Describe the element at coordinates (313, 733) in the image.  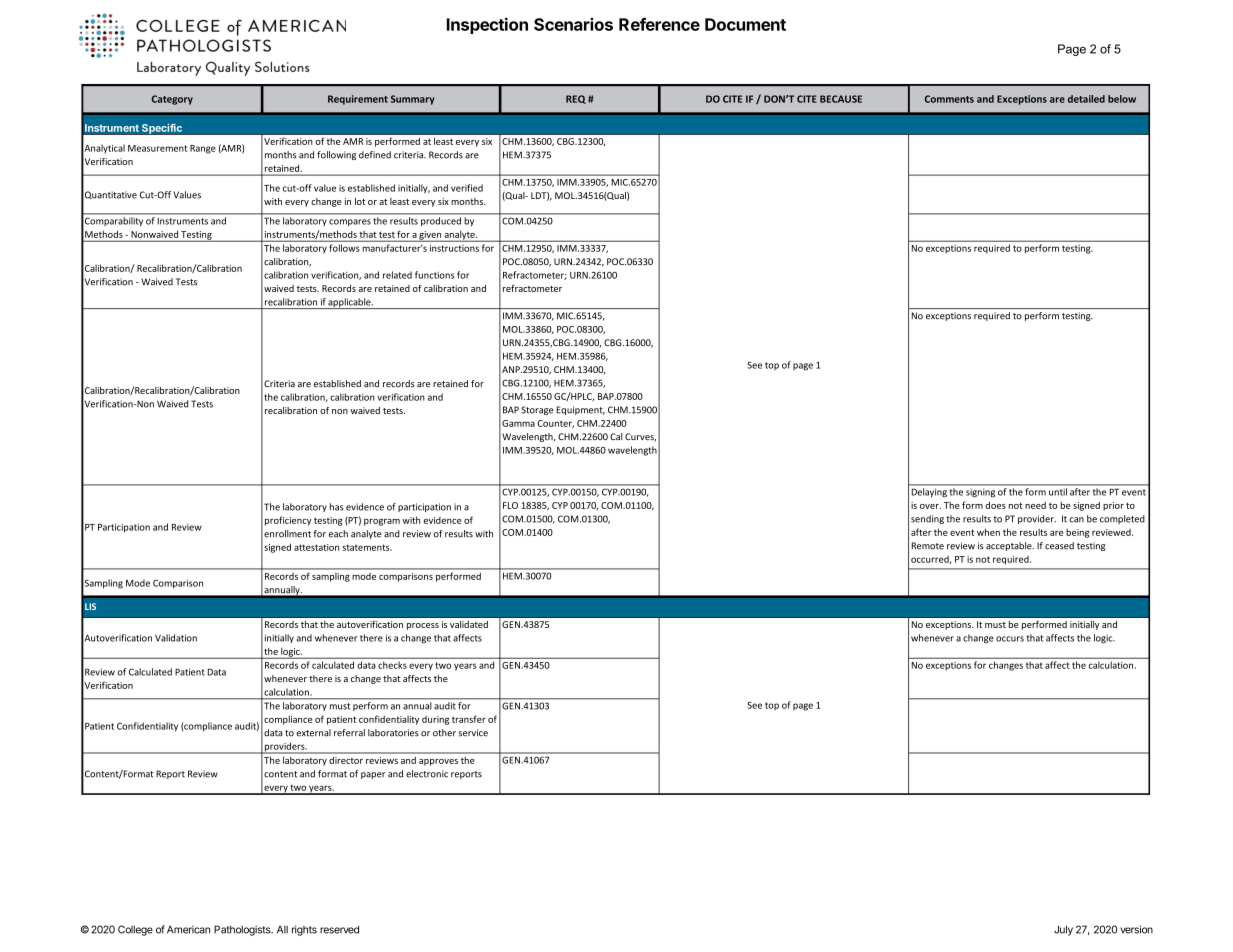
I see `external` at that location.
